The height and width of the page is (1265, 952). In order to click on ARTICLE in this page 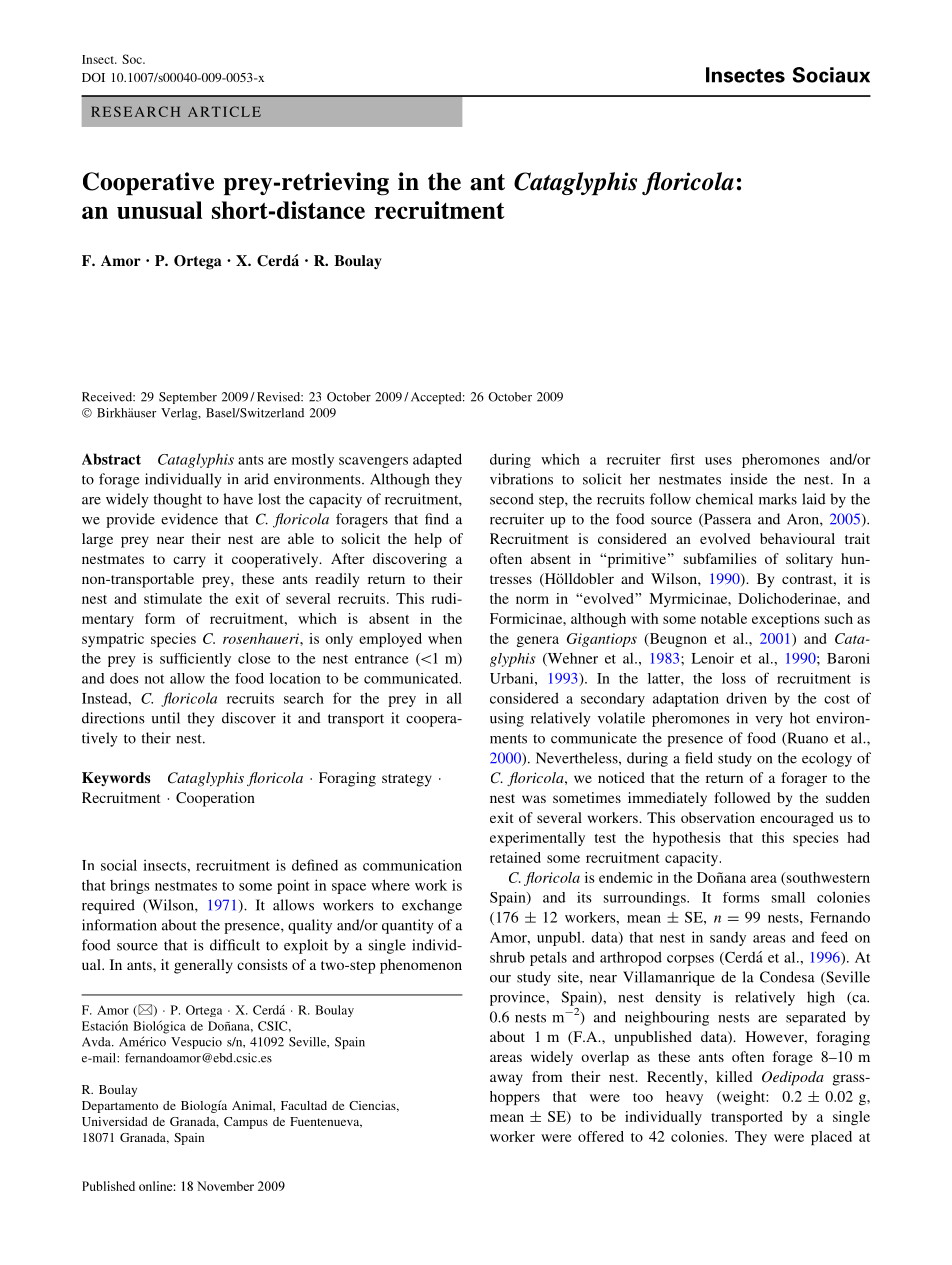, I will do `click(224, 111)`.
